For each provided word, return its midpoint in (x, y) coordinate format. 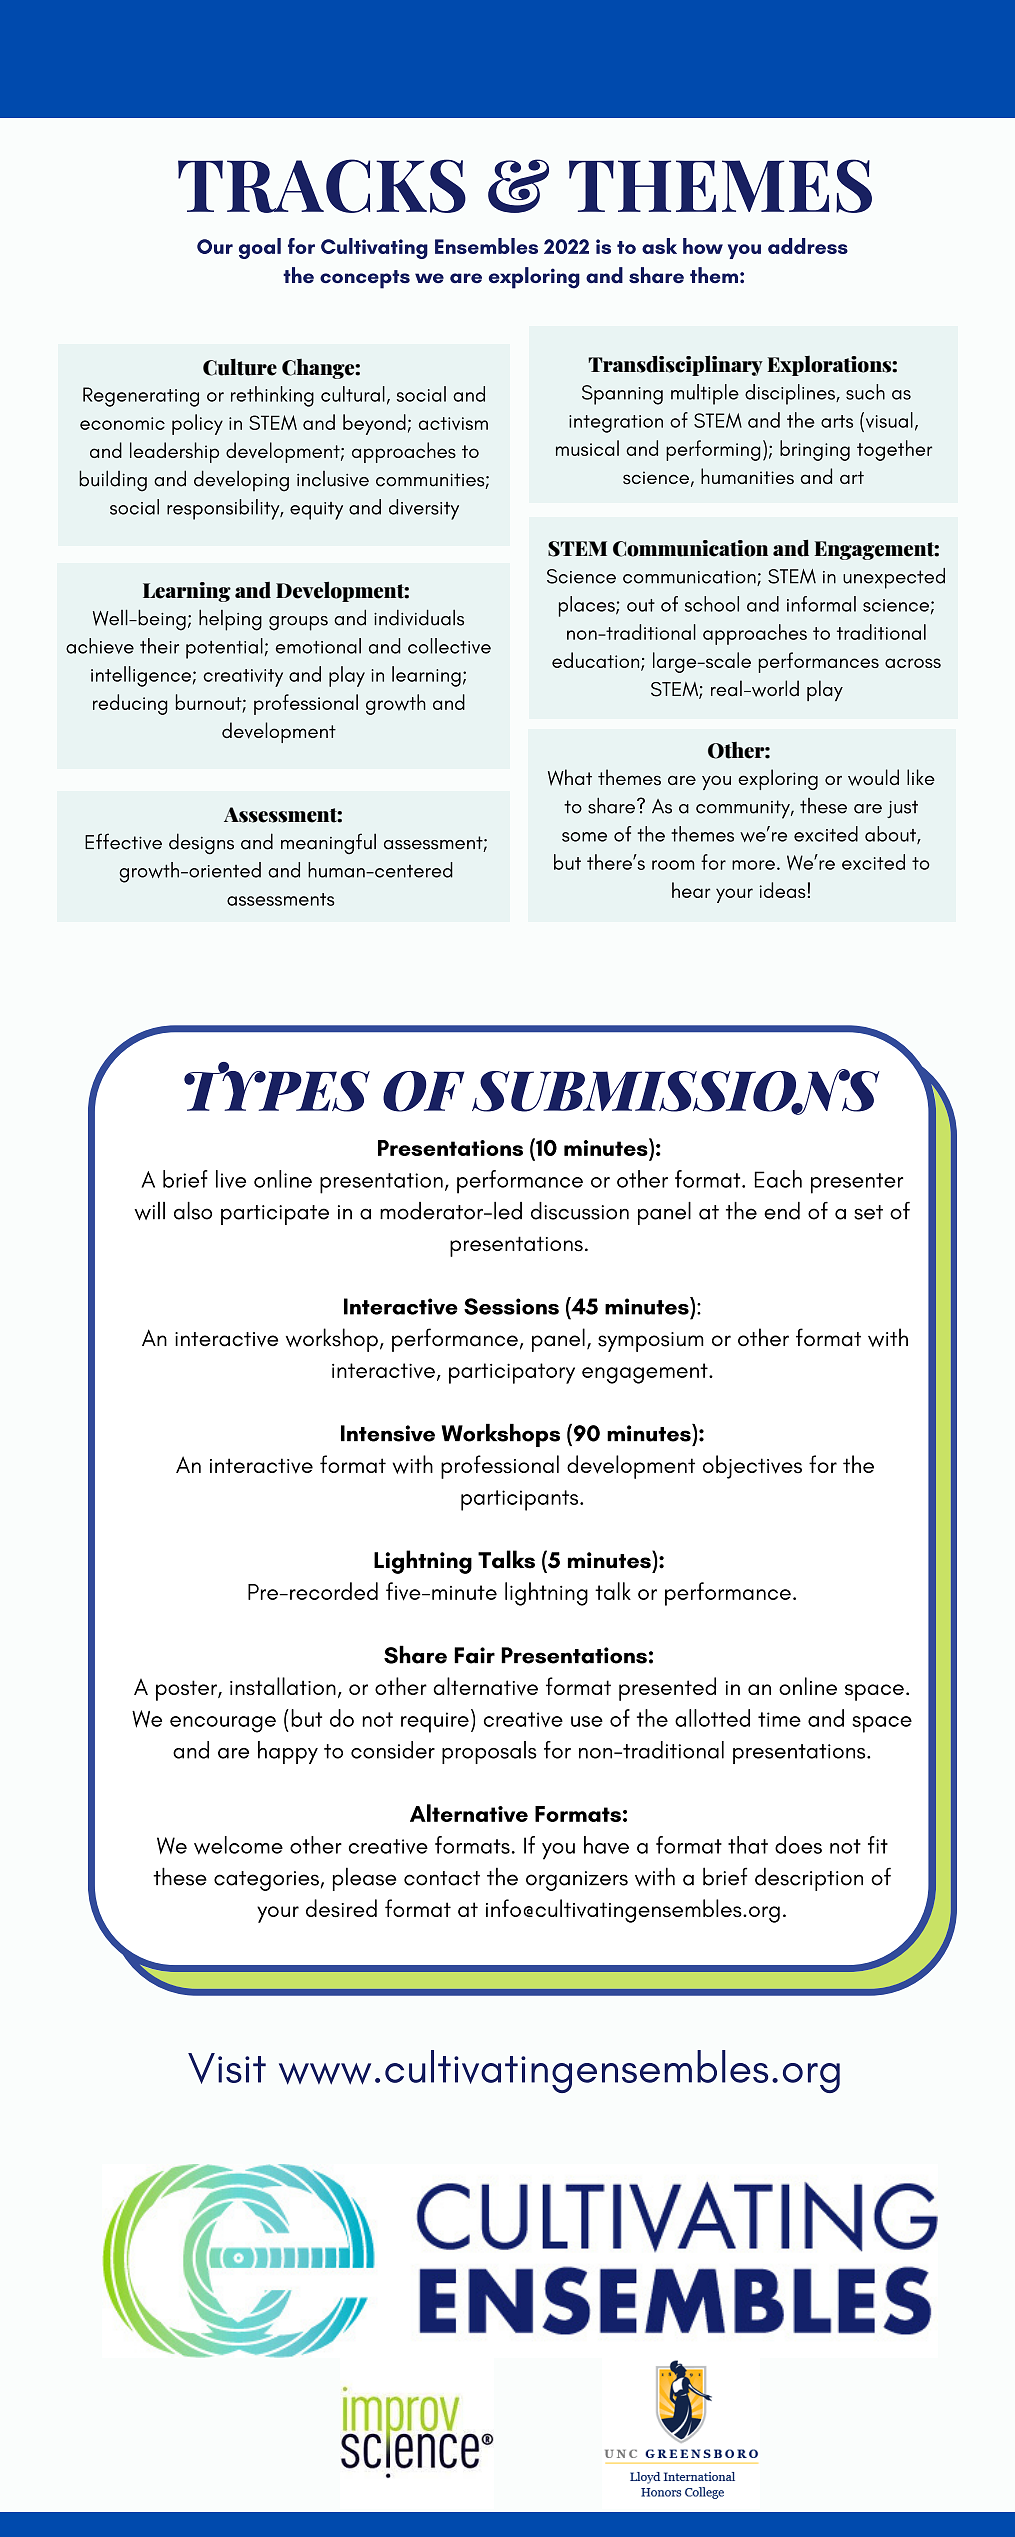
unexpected (894, 578)
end (782, 1211)
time (779, 1719)
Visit (227, 2068)
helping (230, 620)
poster (187, 1690)
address (808, 246)
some (584, 837)
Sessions (511, 1306)
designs (201, 844)
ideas (783, 890)
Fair (474, 1655)
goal (260, 248)
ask (659, 246)
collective (449, 646)
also (193, 1211)
